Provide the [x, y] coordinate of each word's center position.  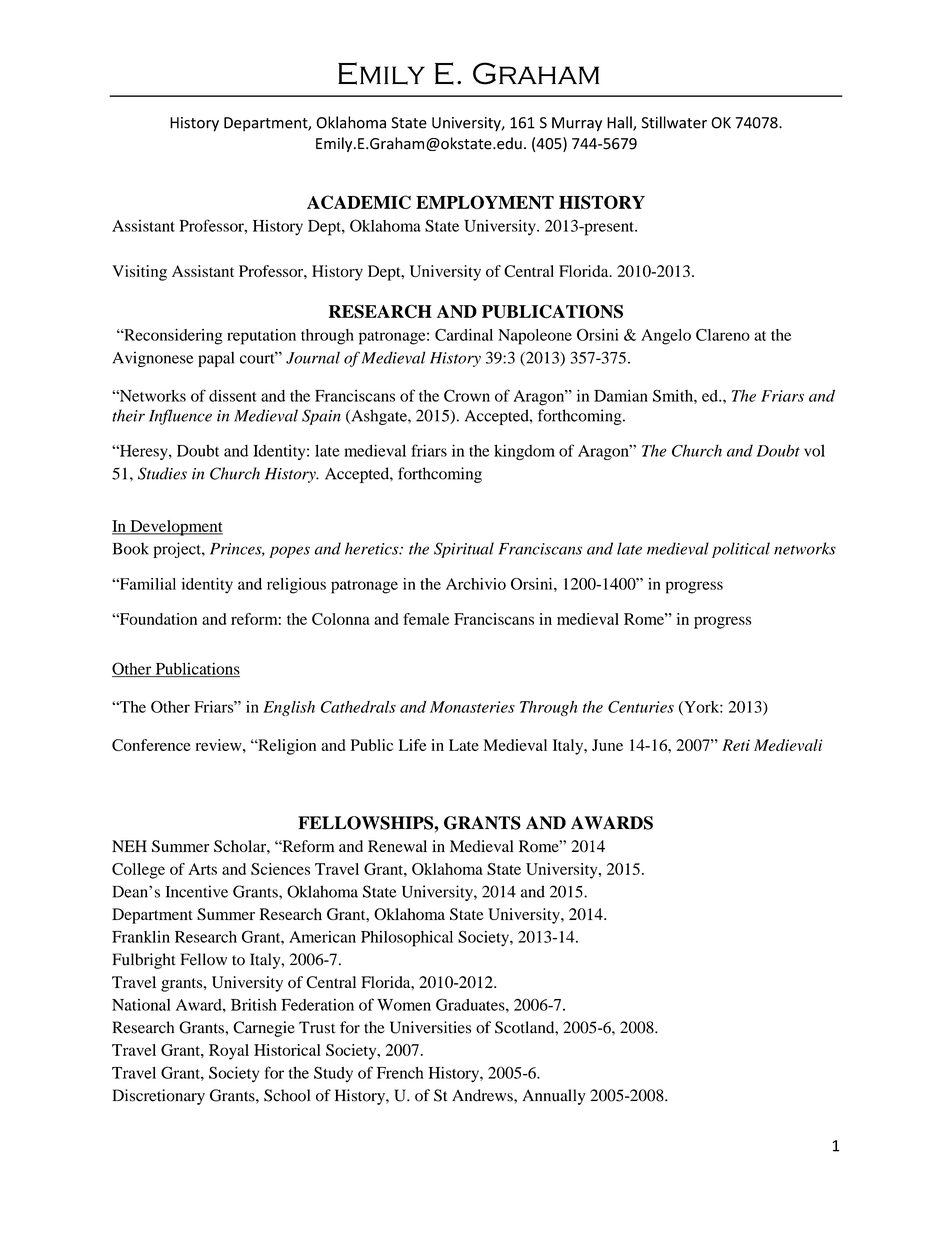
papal [216, 359]
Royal [229, 1052]
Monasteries [472, 707]
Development [175, 528]
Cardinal [464, 335]
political [741, 550]
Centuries [641, 707]
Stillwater [674, 122]
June [607, 745]
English [289, 708]
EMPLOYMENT [485, 202]
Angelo [666, 337]
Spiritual [464, 550]
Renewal [397, 846]
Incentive [197, 891]
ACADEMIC [359, 202]
